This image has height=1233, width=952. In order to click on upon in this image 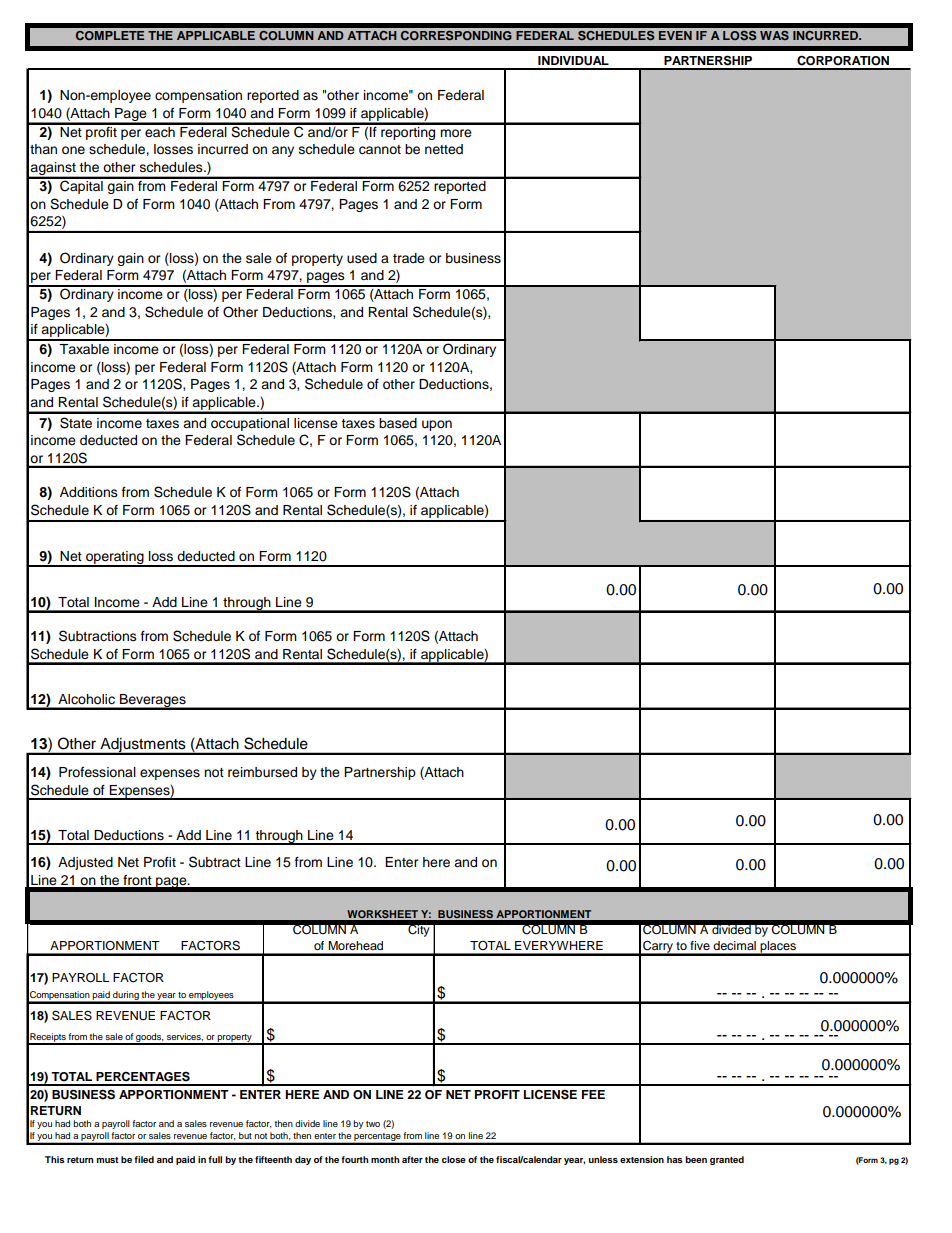, I will do `click(437, 425)`.
